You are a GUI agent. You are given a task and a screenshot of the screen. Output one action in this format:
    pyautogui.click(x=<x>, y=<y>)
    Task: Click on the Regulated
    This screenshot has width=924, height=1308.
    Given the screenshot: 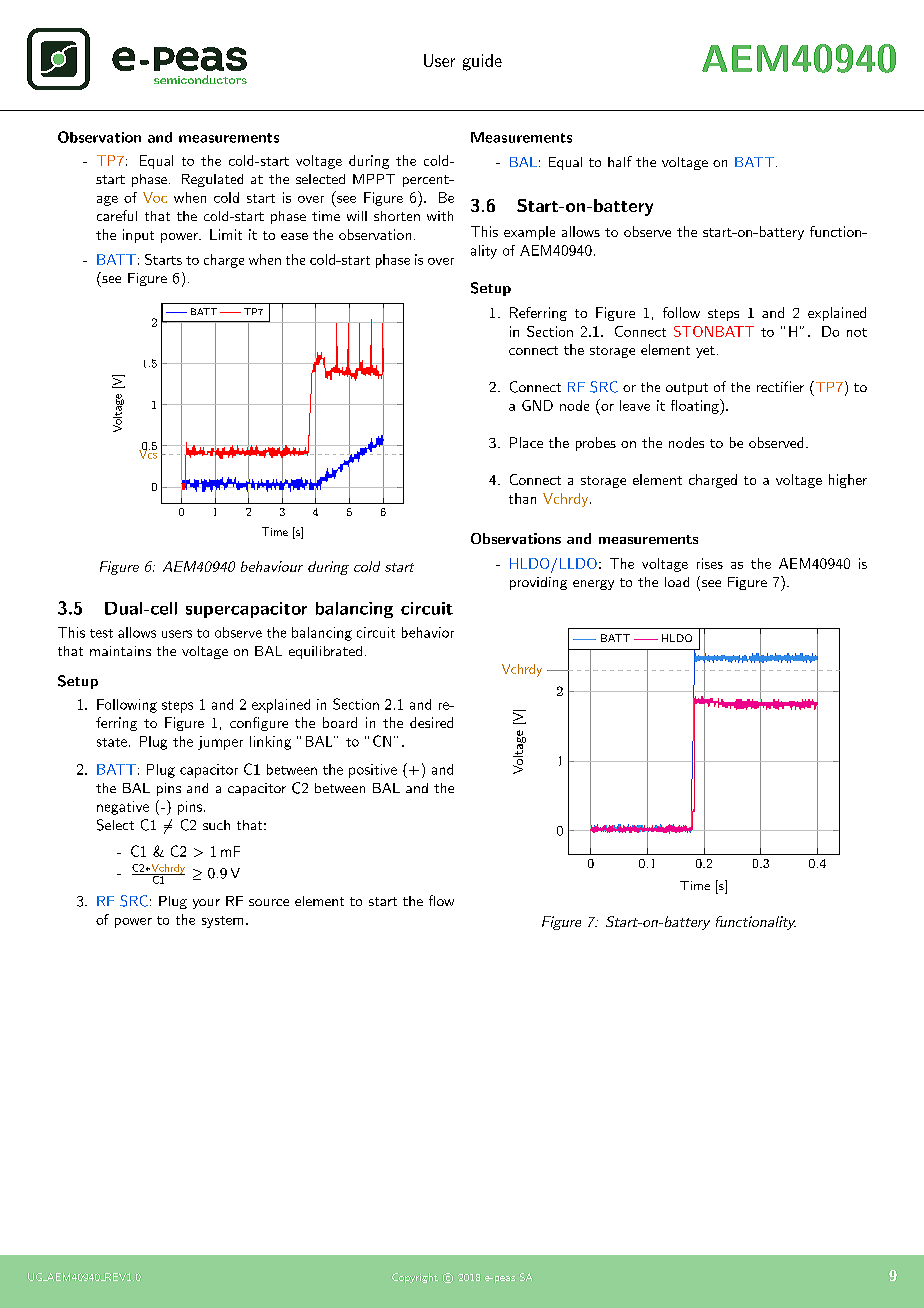 What is the action you would take?
    pyautogui.click(x=212, y=180)
